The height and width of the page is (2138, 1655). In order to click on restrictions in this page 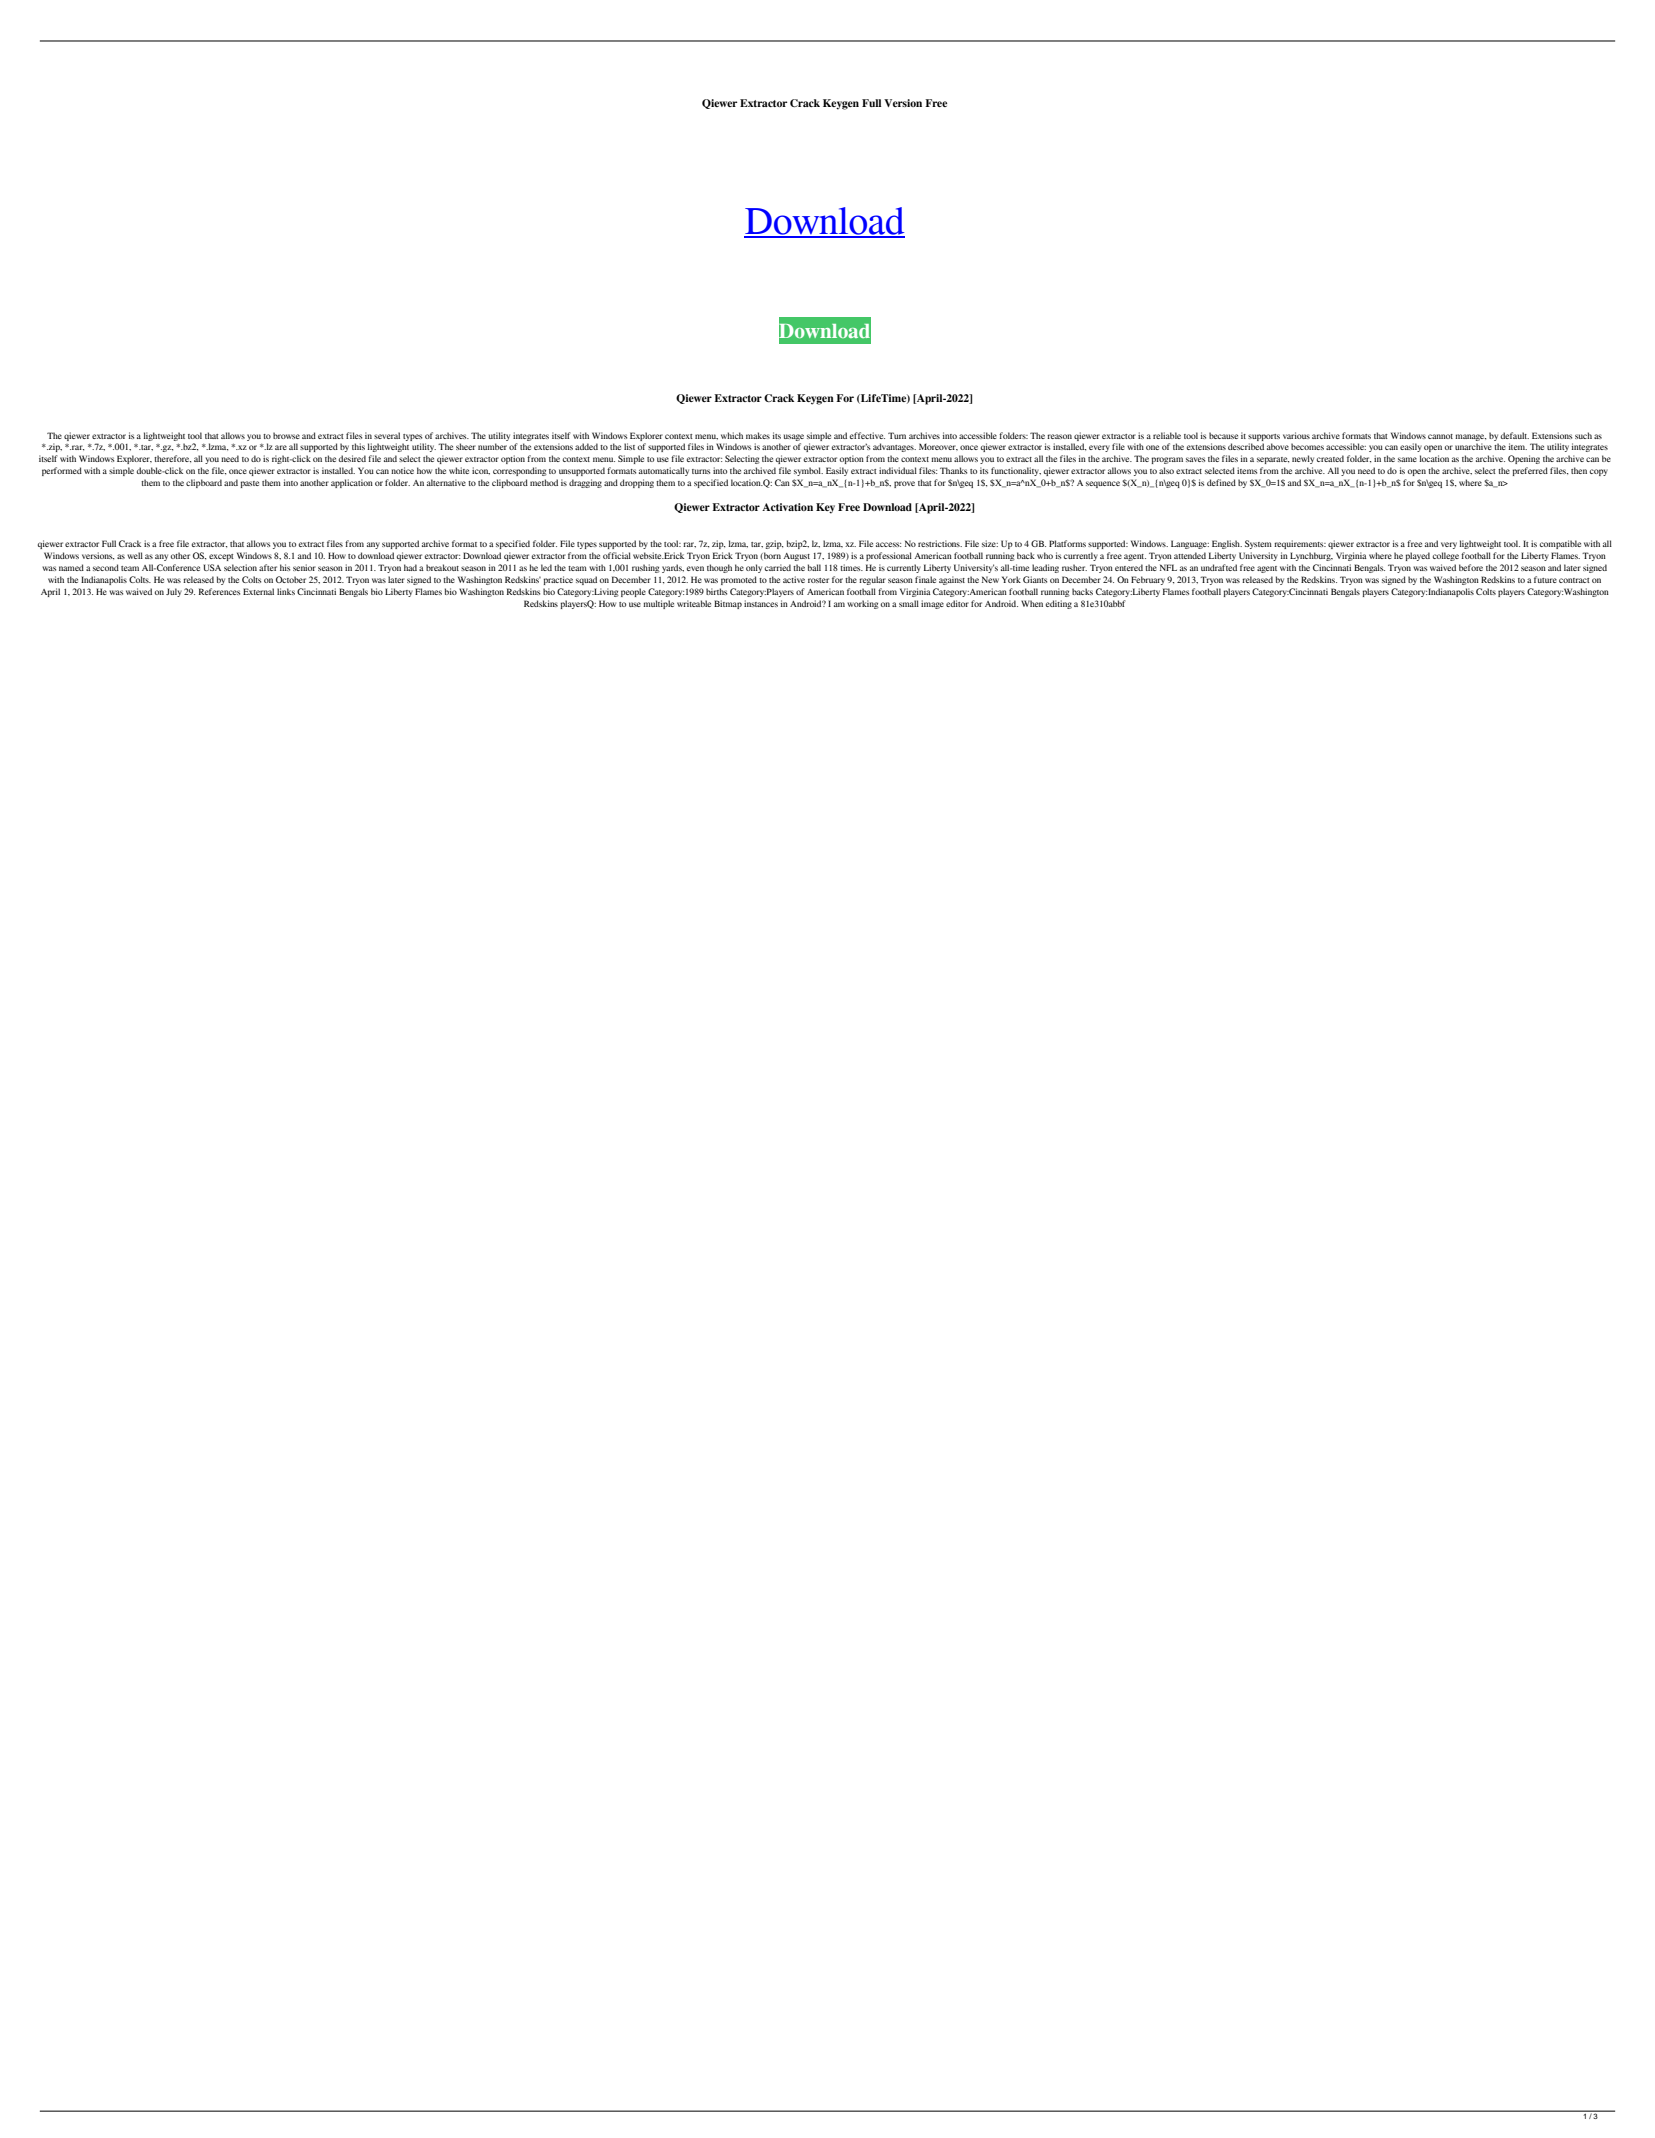, I will do `click(940, 543)`.
